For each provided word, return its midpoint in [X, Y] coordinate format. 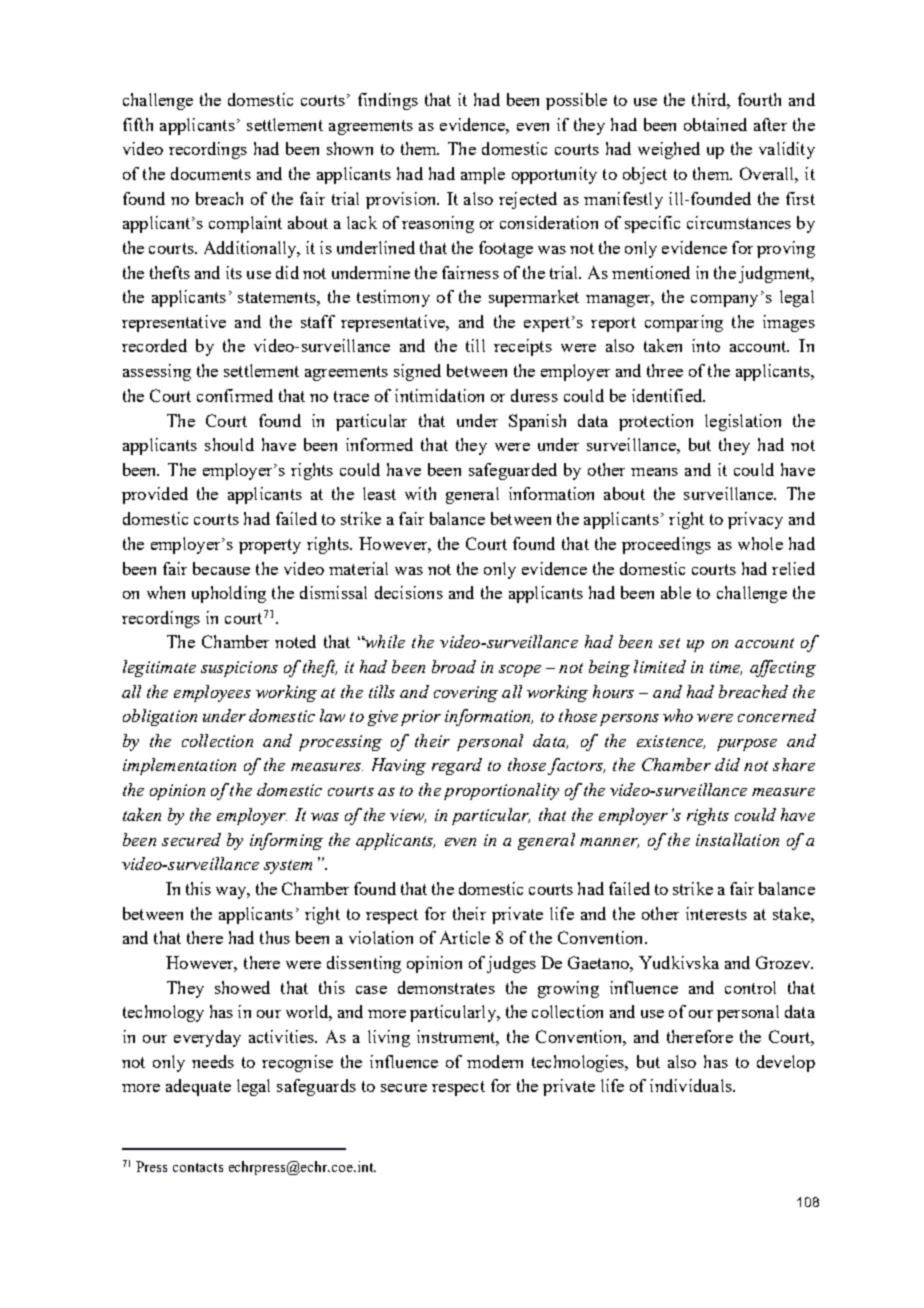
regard [457, 766]
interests [716, 913]
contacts [198, 1167]
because [221, 568]
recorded [154, 345]
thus [275, 937]
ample [483, 175]
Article [465, 937]
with [420, 493]
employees [212, 693]
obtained [715, 124]
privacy [755, 520]
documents [211, 173]
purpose [747, 745]
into [706, 345]
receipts [523, 347]
